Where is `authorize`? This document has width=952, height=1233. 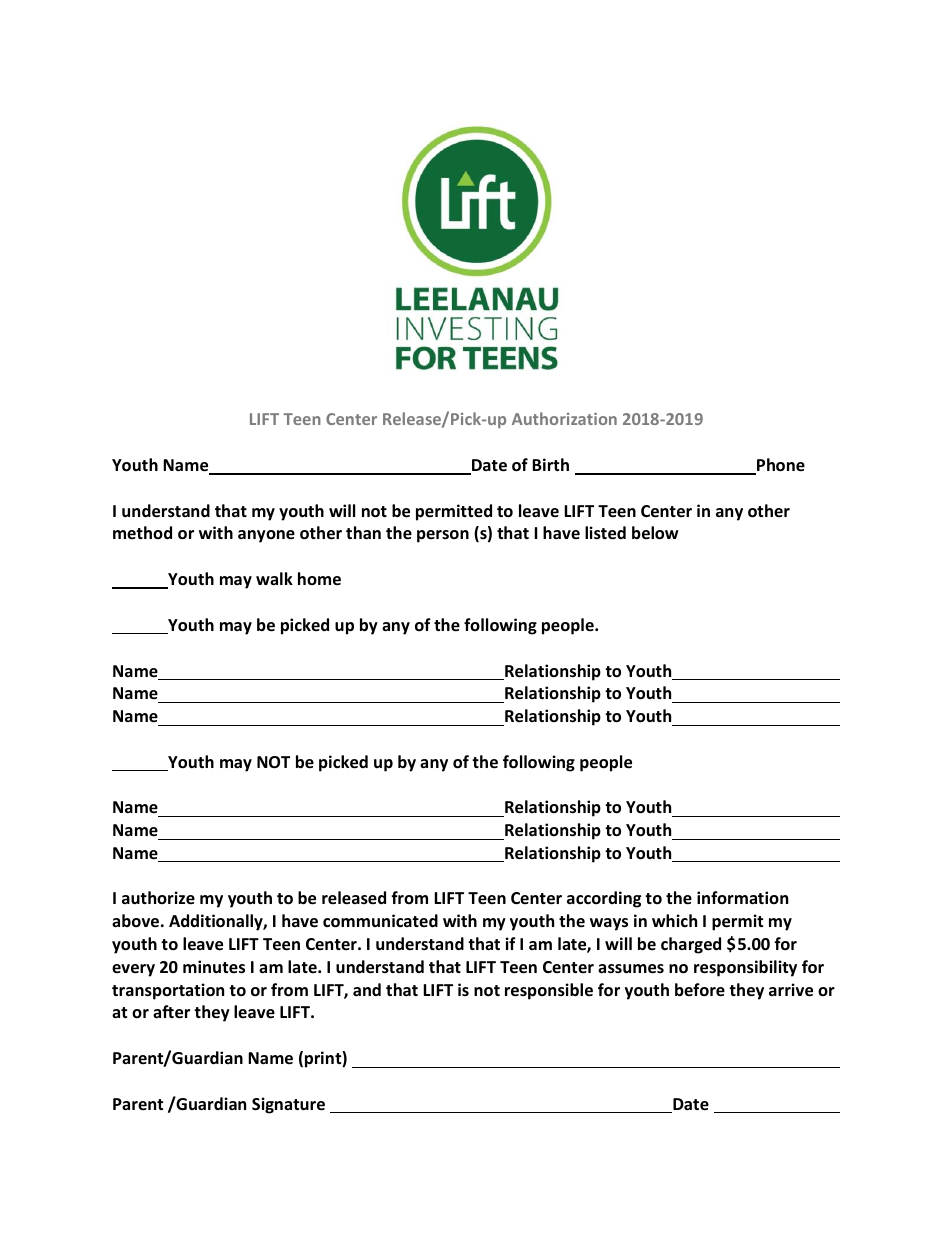 authorize is located at coordinates (158, 898).
